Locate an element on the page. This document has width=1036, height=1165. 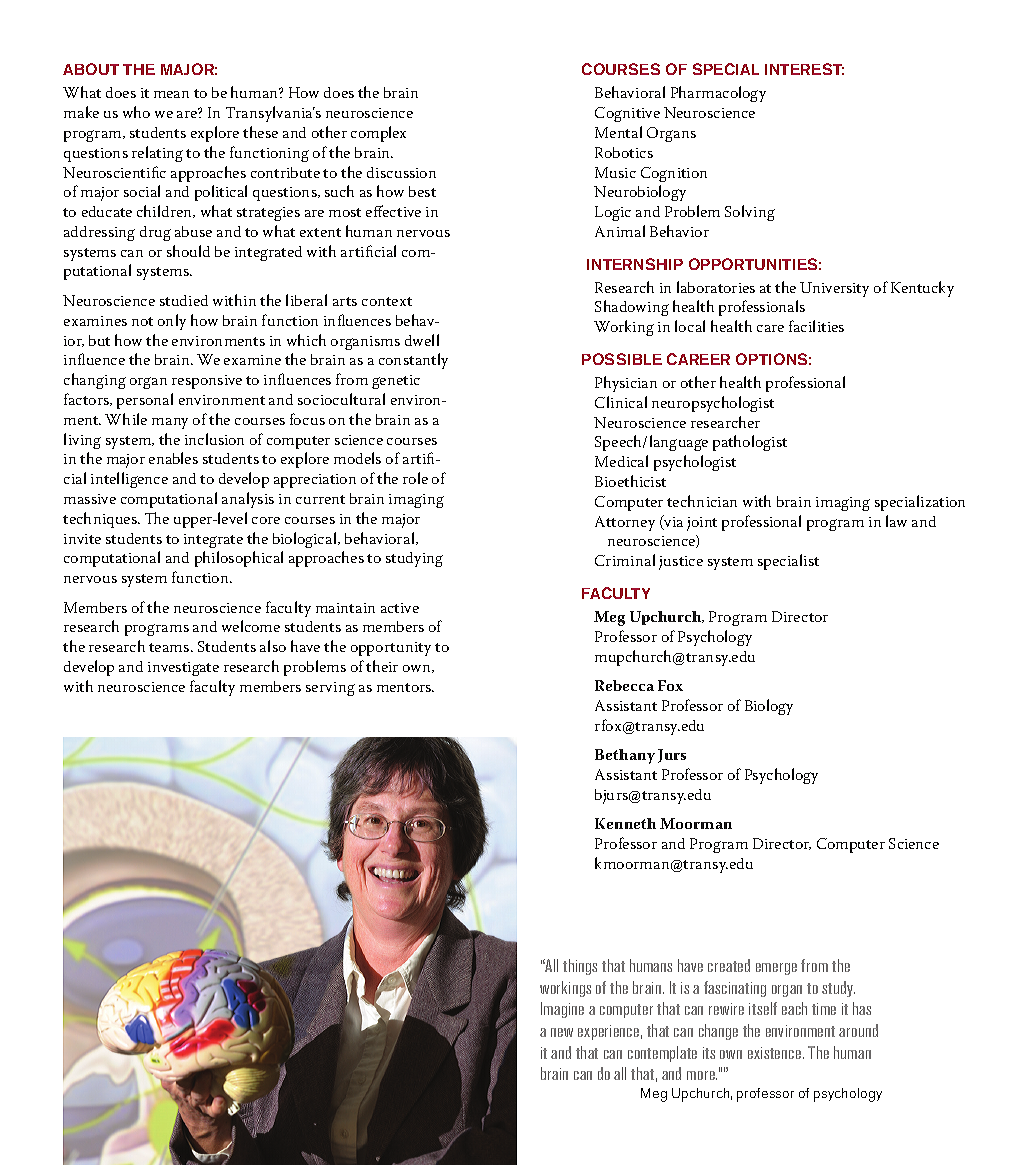
philosophical is located at coordinates (239, 559).
